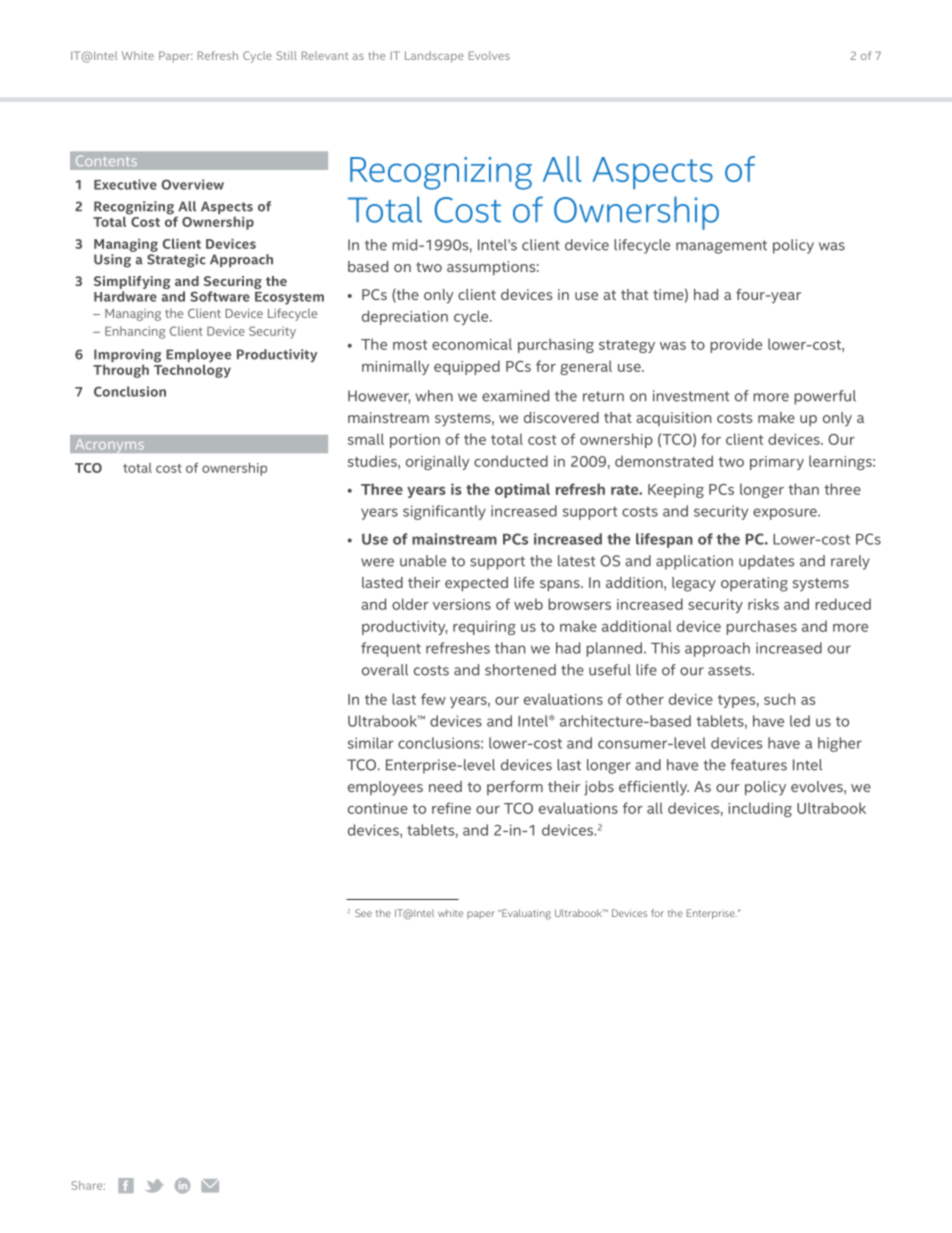 This document has width=952, height=1233. What do you see at coordinates (286, 55) in the document?
I see `Still` at bounding box center [286, 55].
